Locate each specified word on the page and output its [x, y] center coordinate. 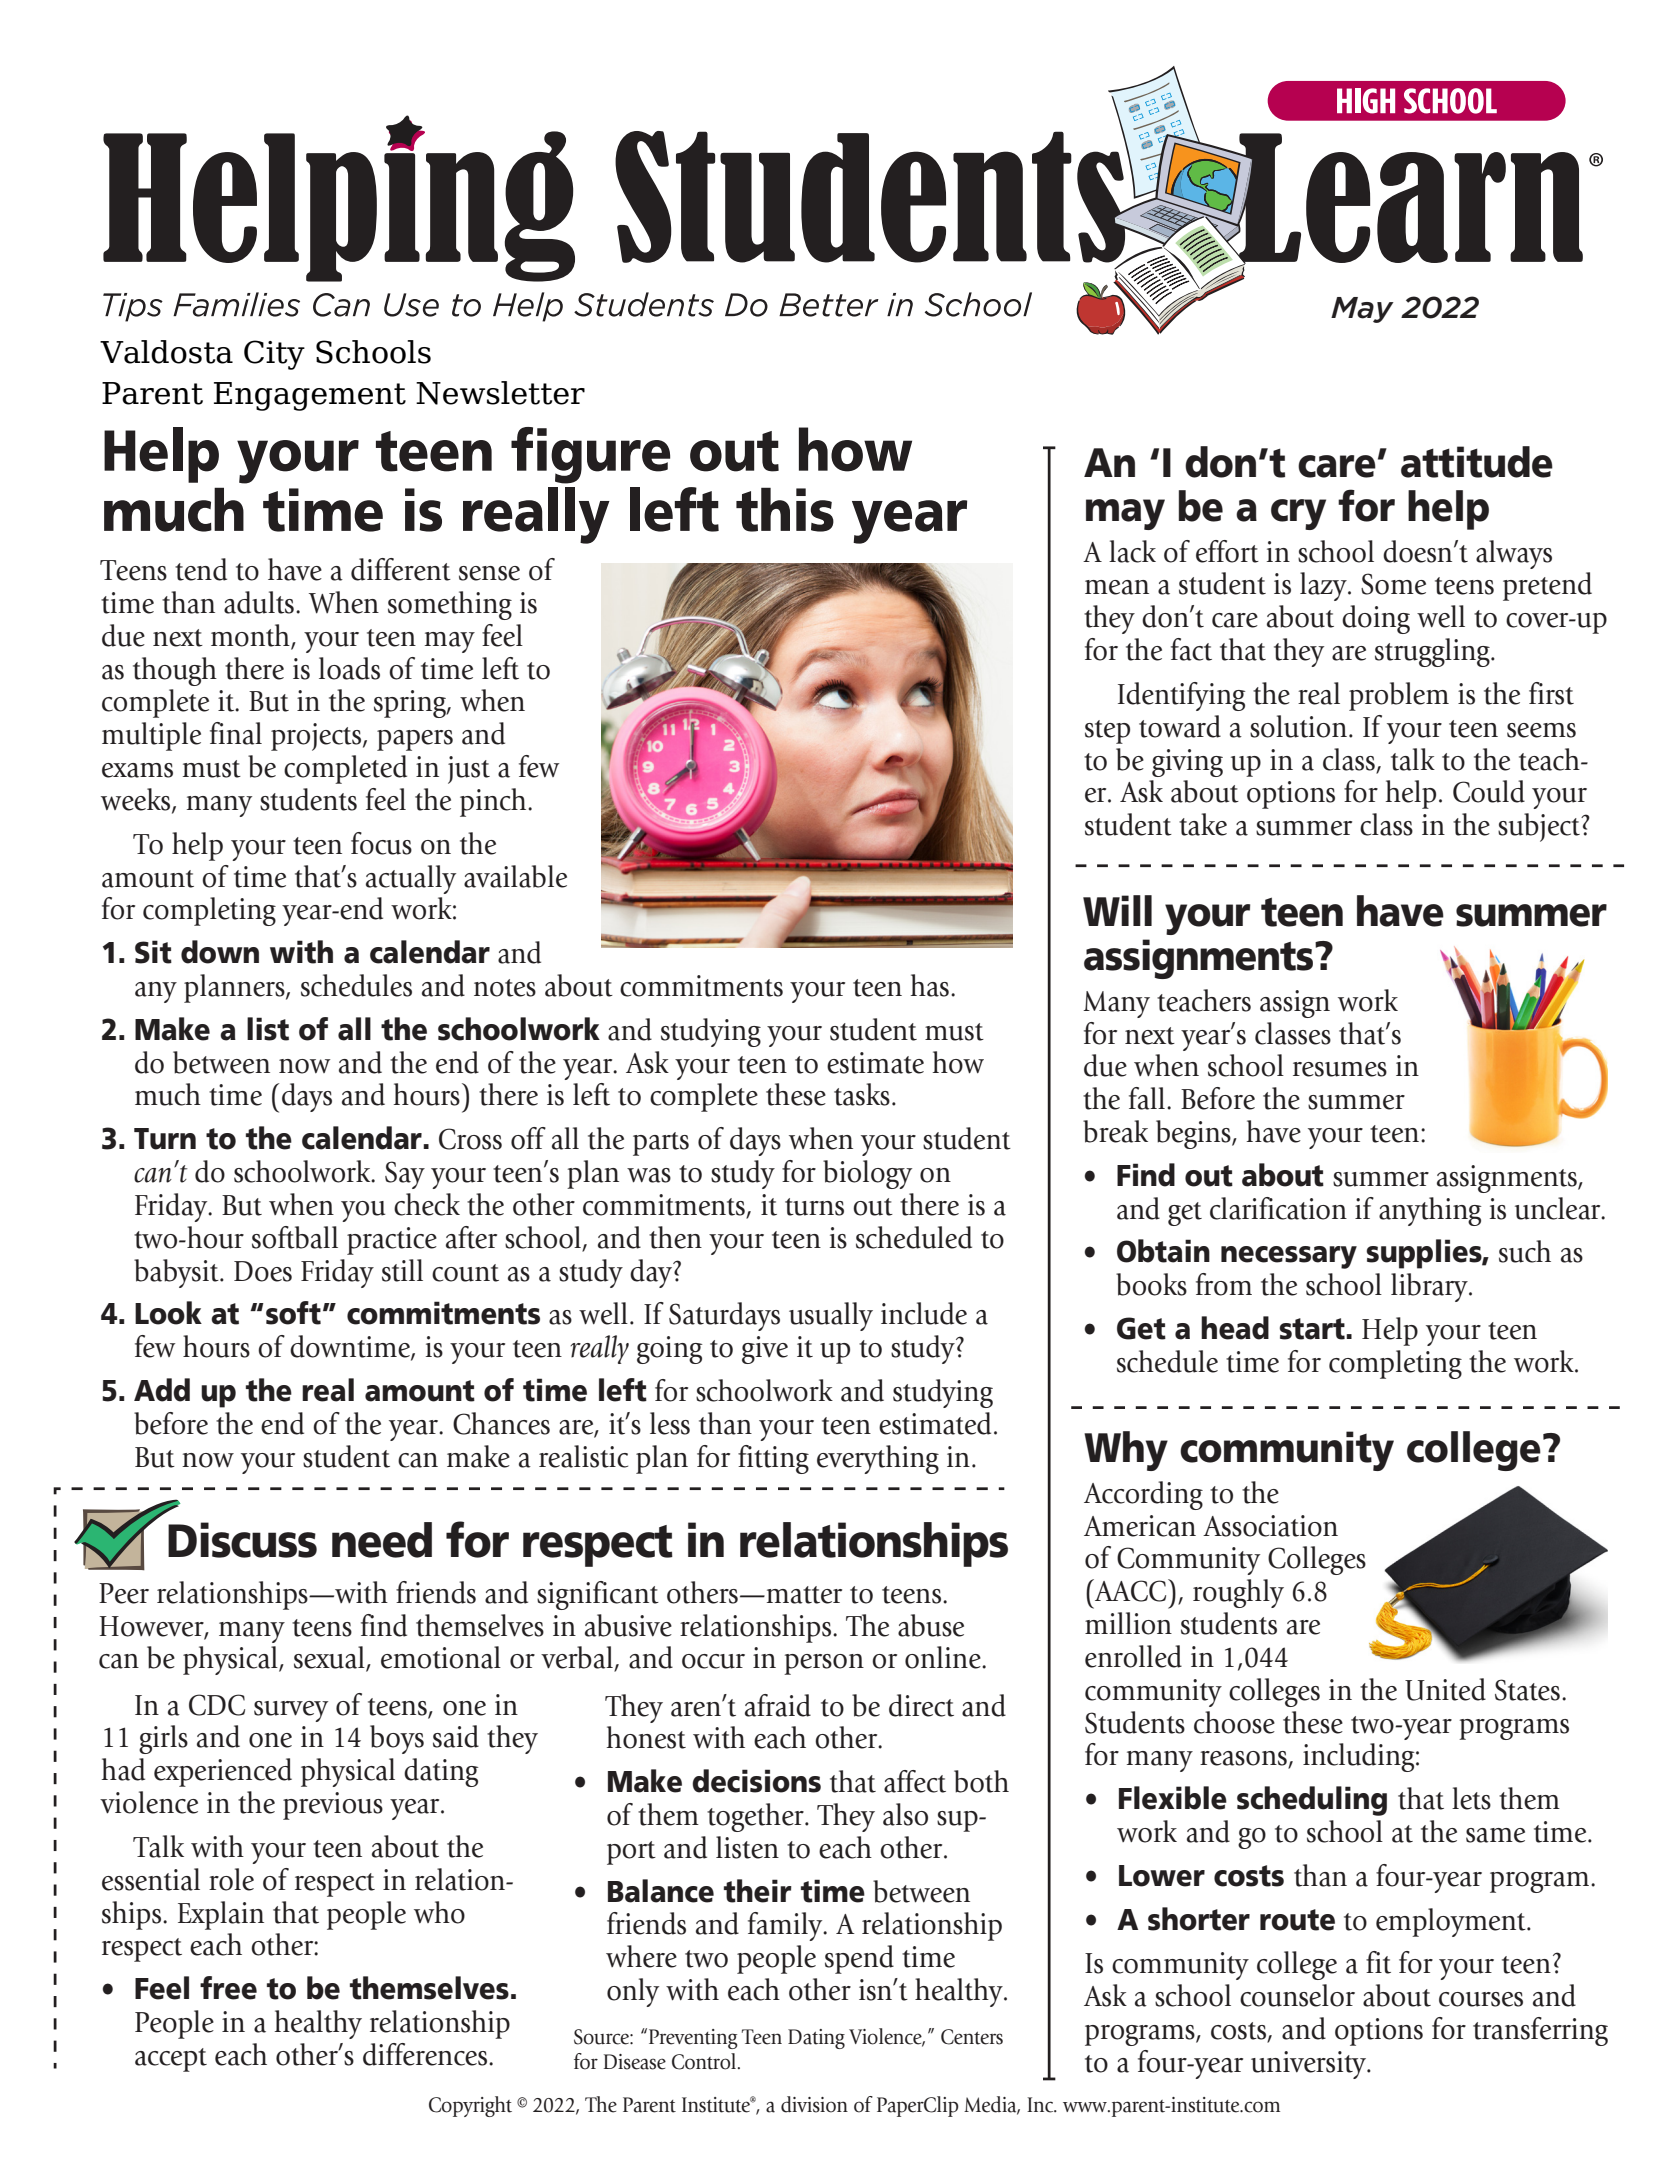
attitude [1477, 462]
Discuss [242, 1540]
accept [171, 2060]
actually [411, 879]
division [814, 2104]
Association [1270, 1526]
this [785, 509]
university [1310, 2065]
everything [878, 1459]
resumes [1340, 1069]
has [930, 985]
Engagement [310, 396]
